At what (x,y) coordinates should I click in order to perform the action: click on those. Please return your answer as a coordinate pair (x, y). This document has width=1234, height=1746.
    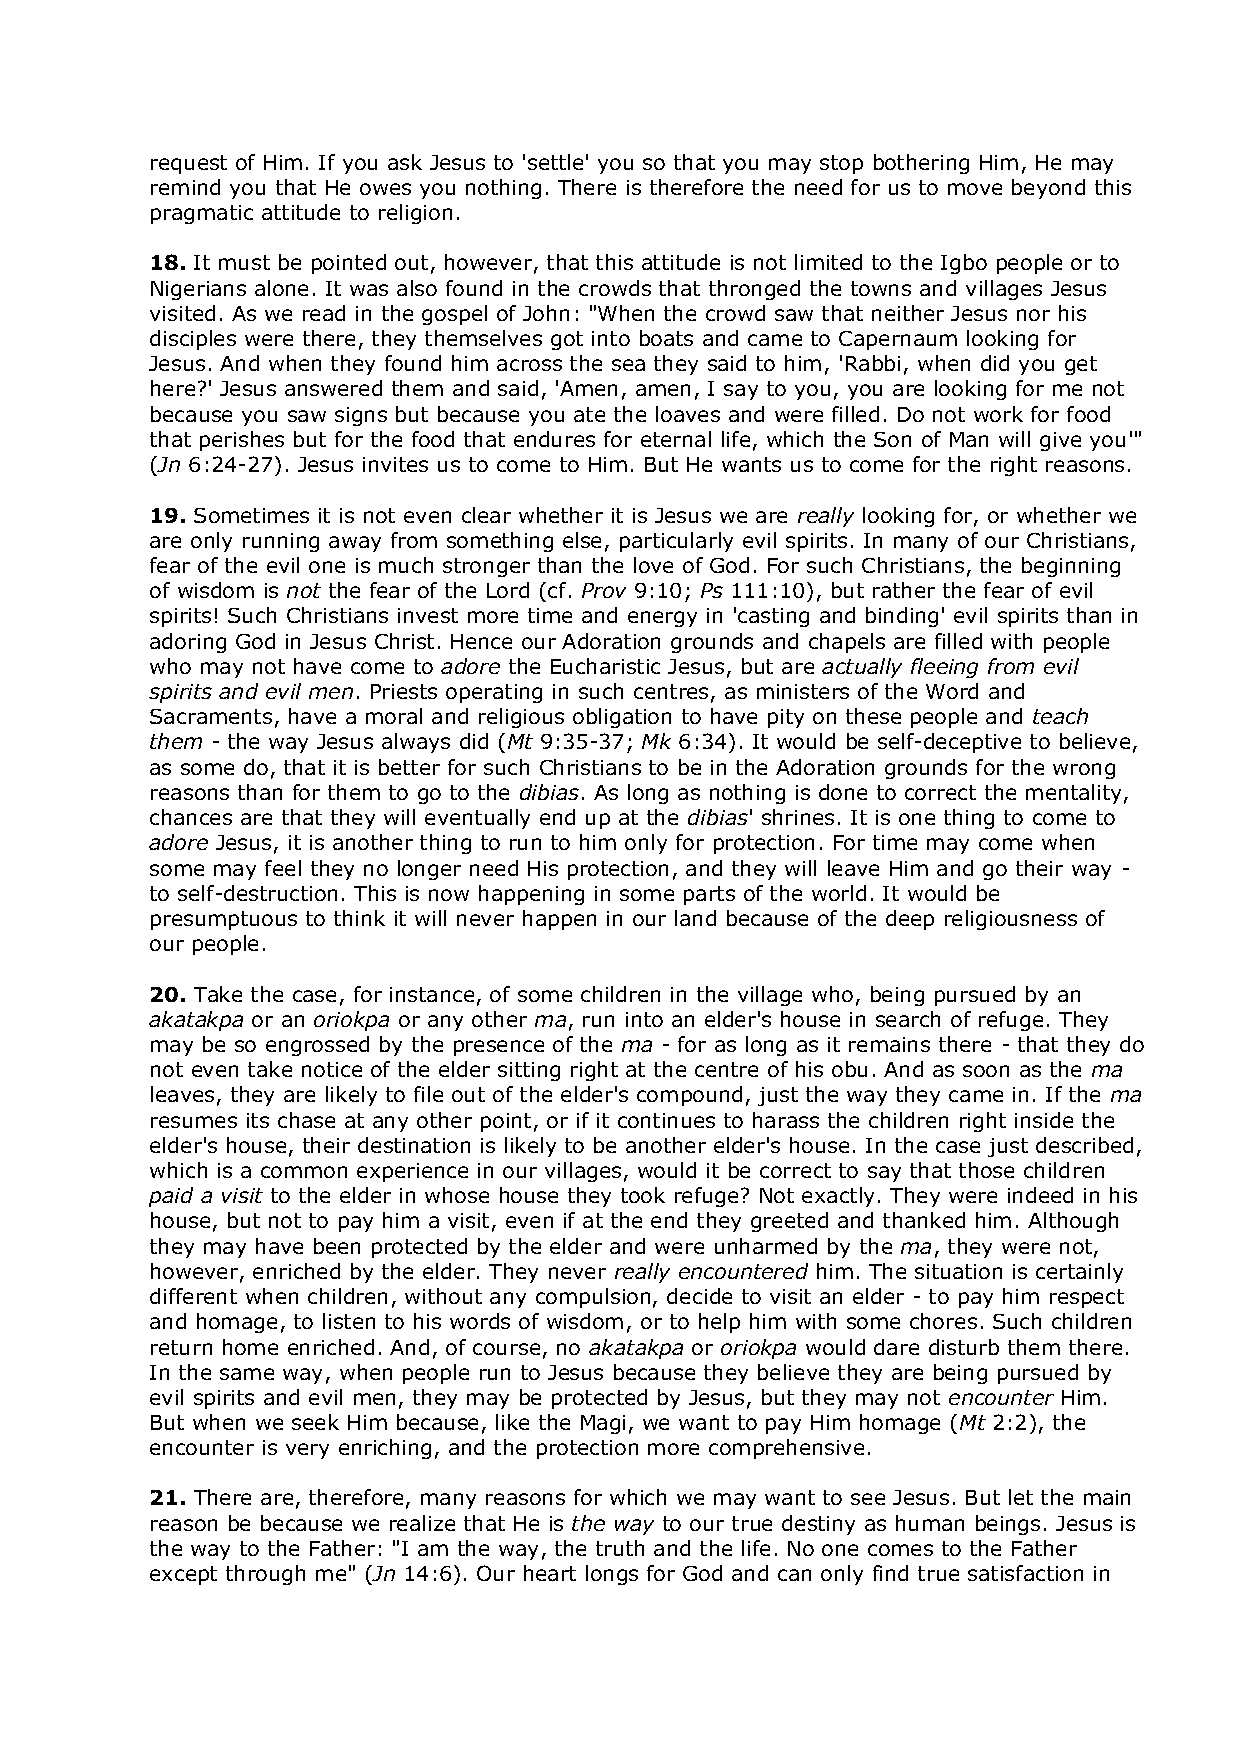
    Looking at the image, I should click on (986, 1170).
